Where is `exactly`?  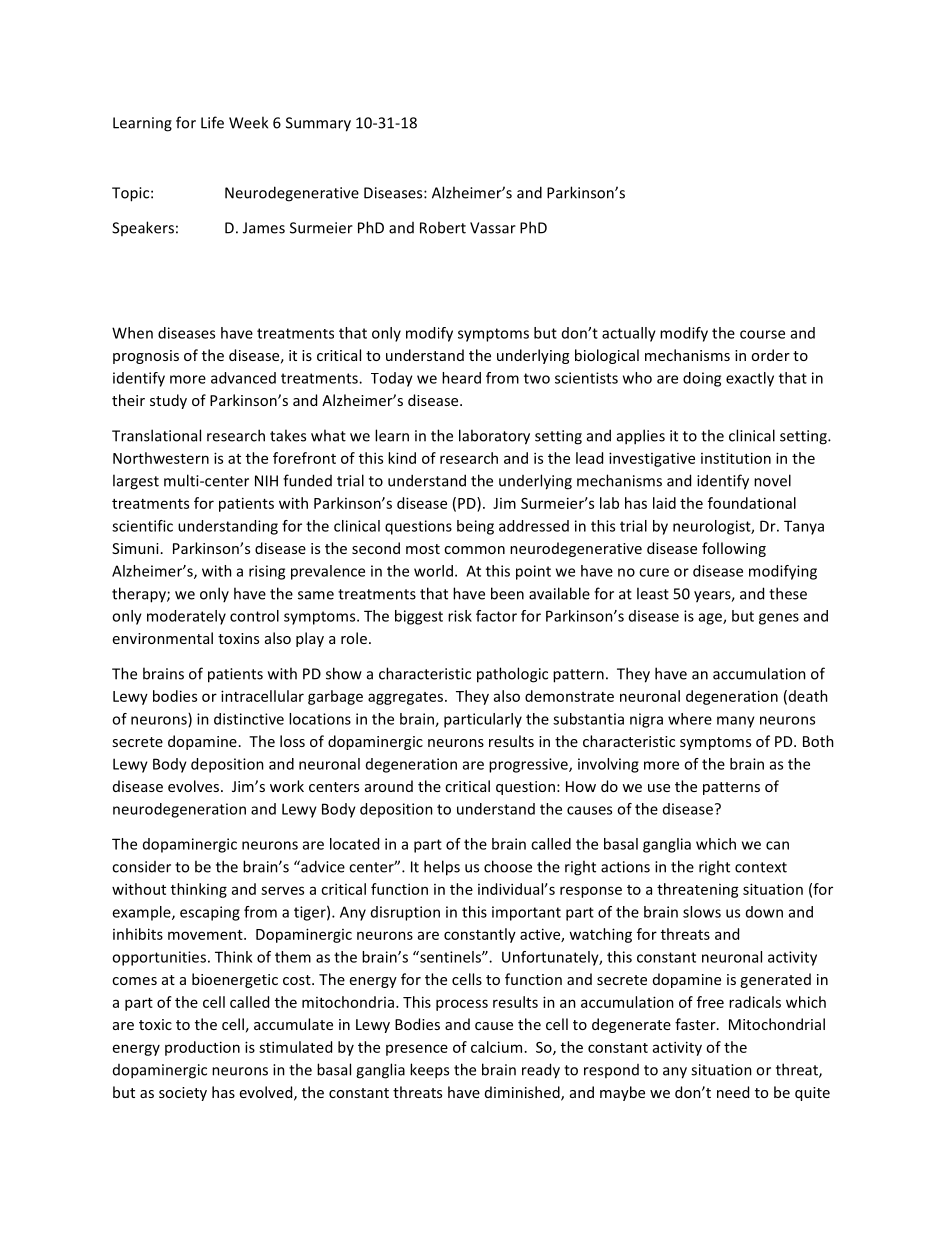 exactly is located at coordinates (750, 379).
